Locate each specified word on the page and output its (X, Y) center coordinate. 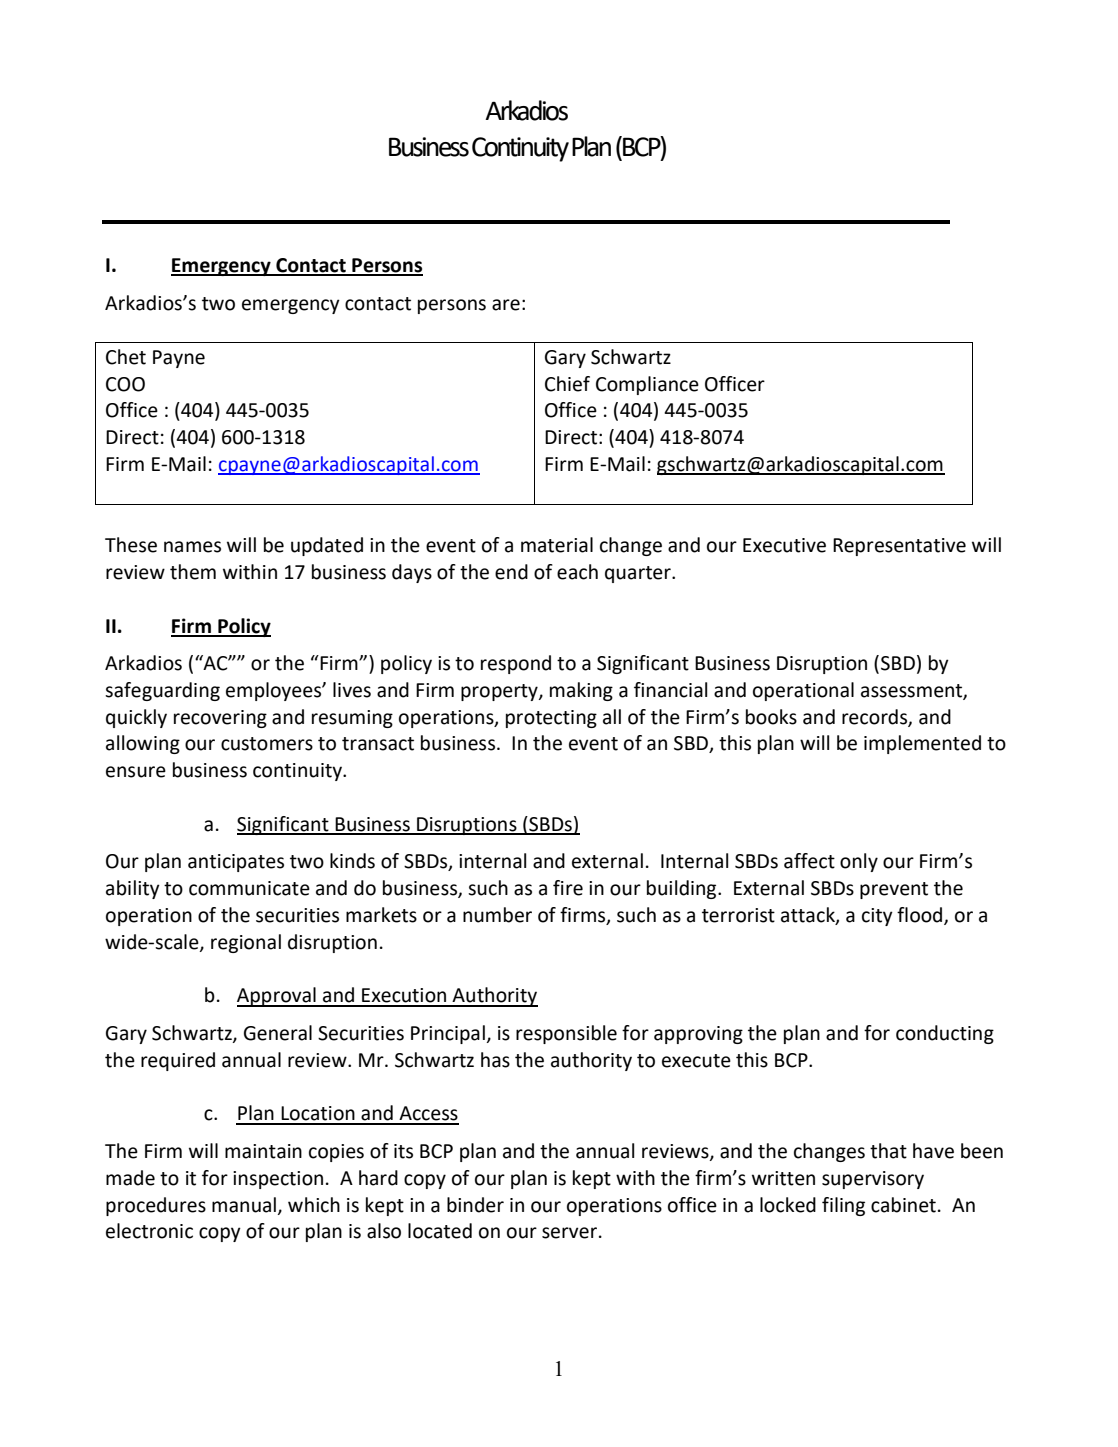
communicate (249, 888)
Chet (126, 357)
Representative (899, 547)
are (506, 305)
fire (568, 888)
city (877, 917)
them (193, 572)
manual (244, 1205)
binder (475, 1205)
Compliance (647, 385)
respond (516, 664)
